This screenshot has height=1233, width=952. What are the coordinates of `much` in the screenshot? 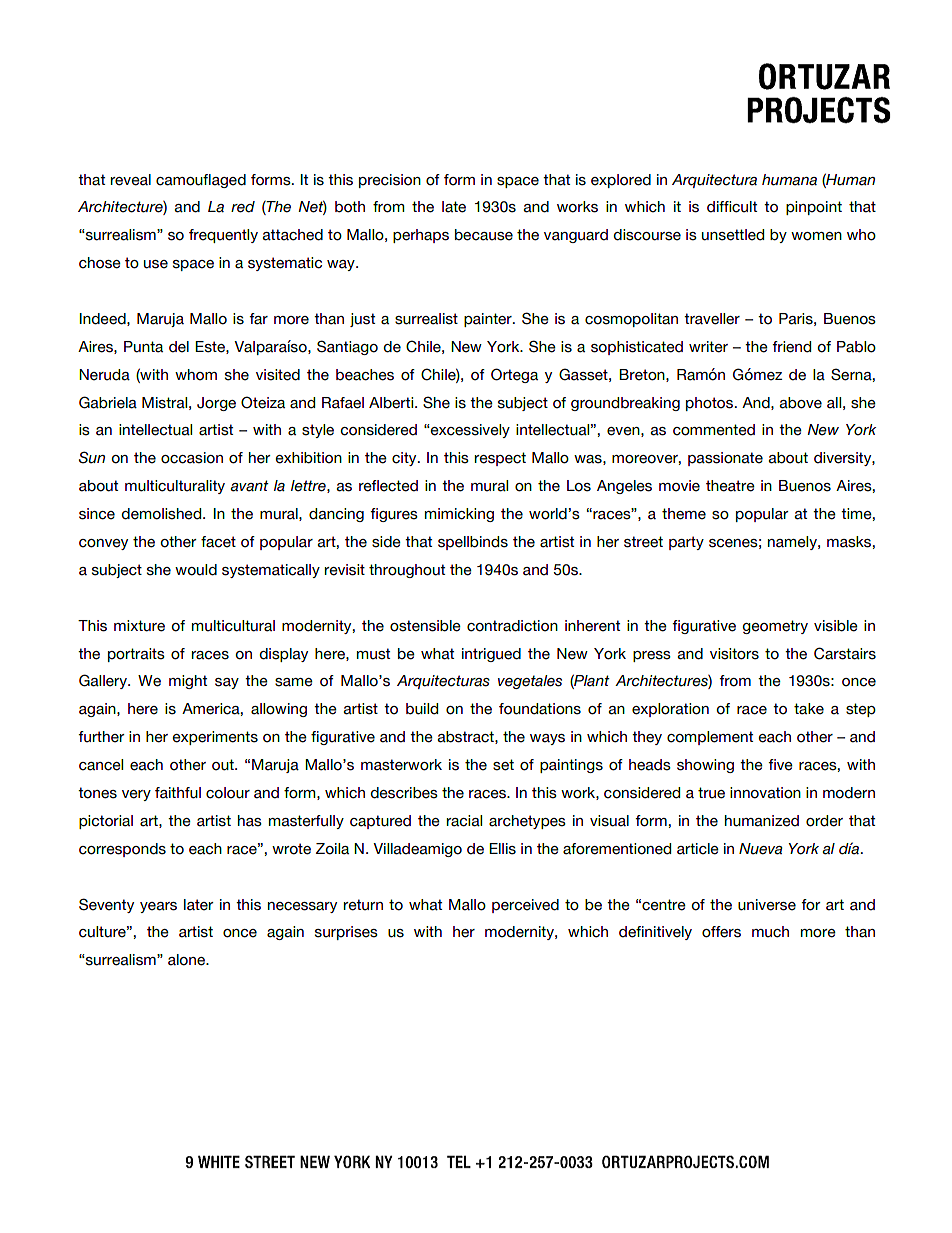 It's located at (770, 932).
